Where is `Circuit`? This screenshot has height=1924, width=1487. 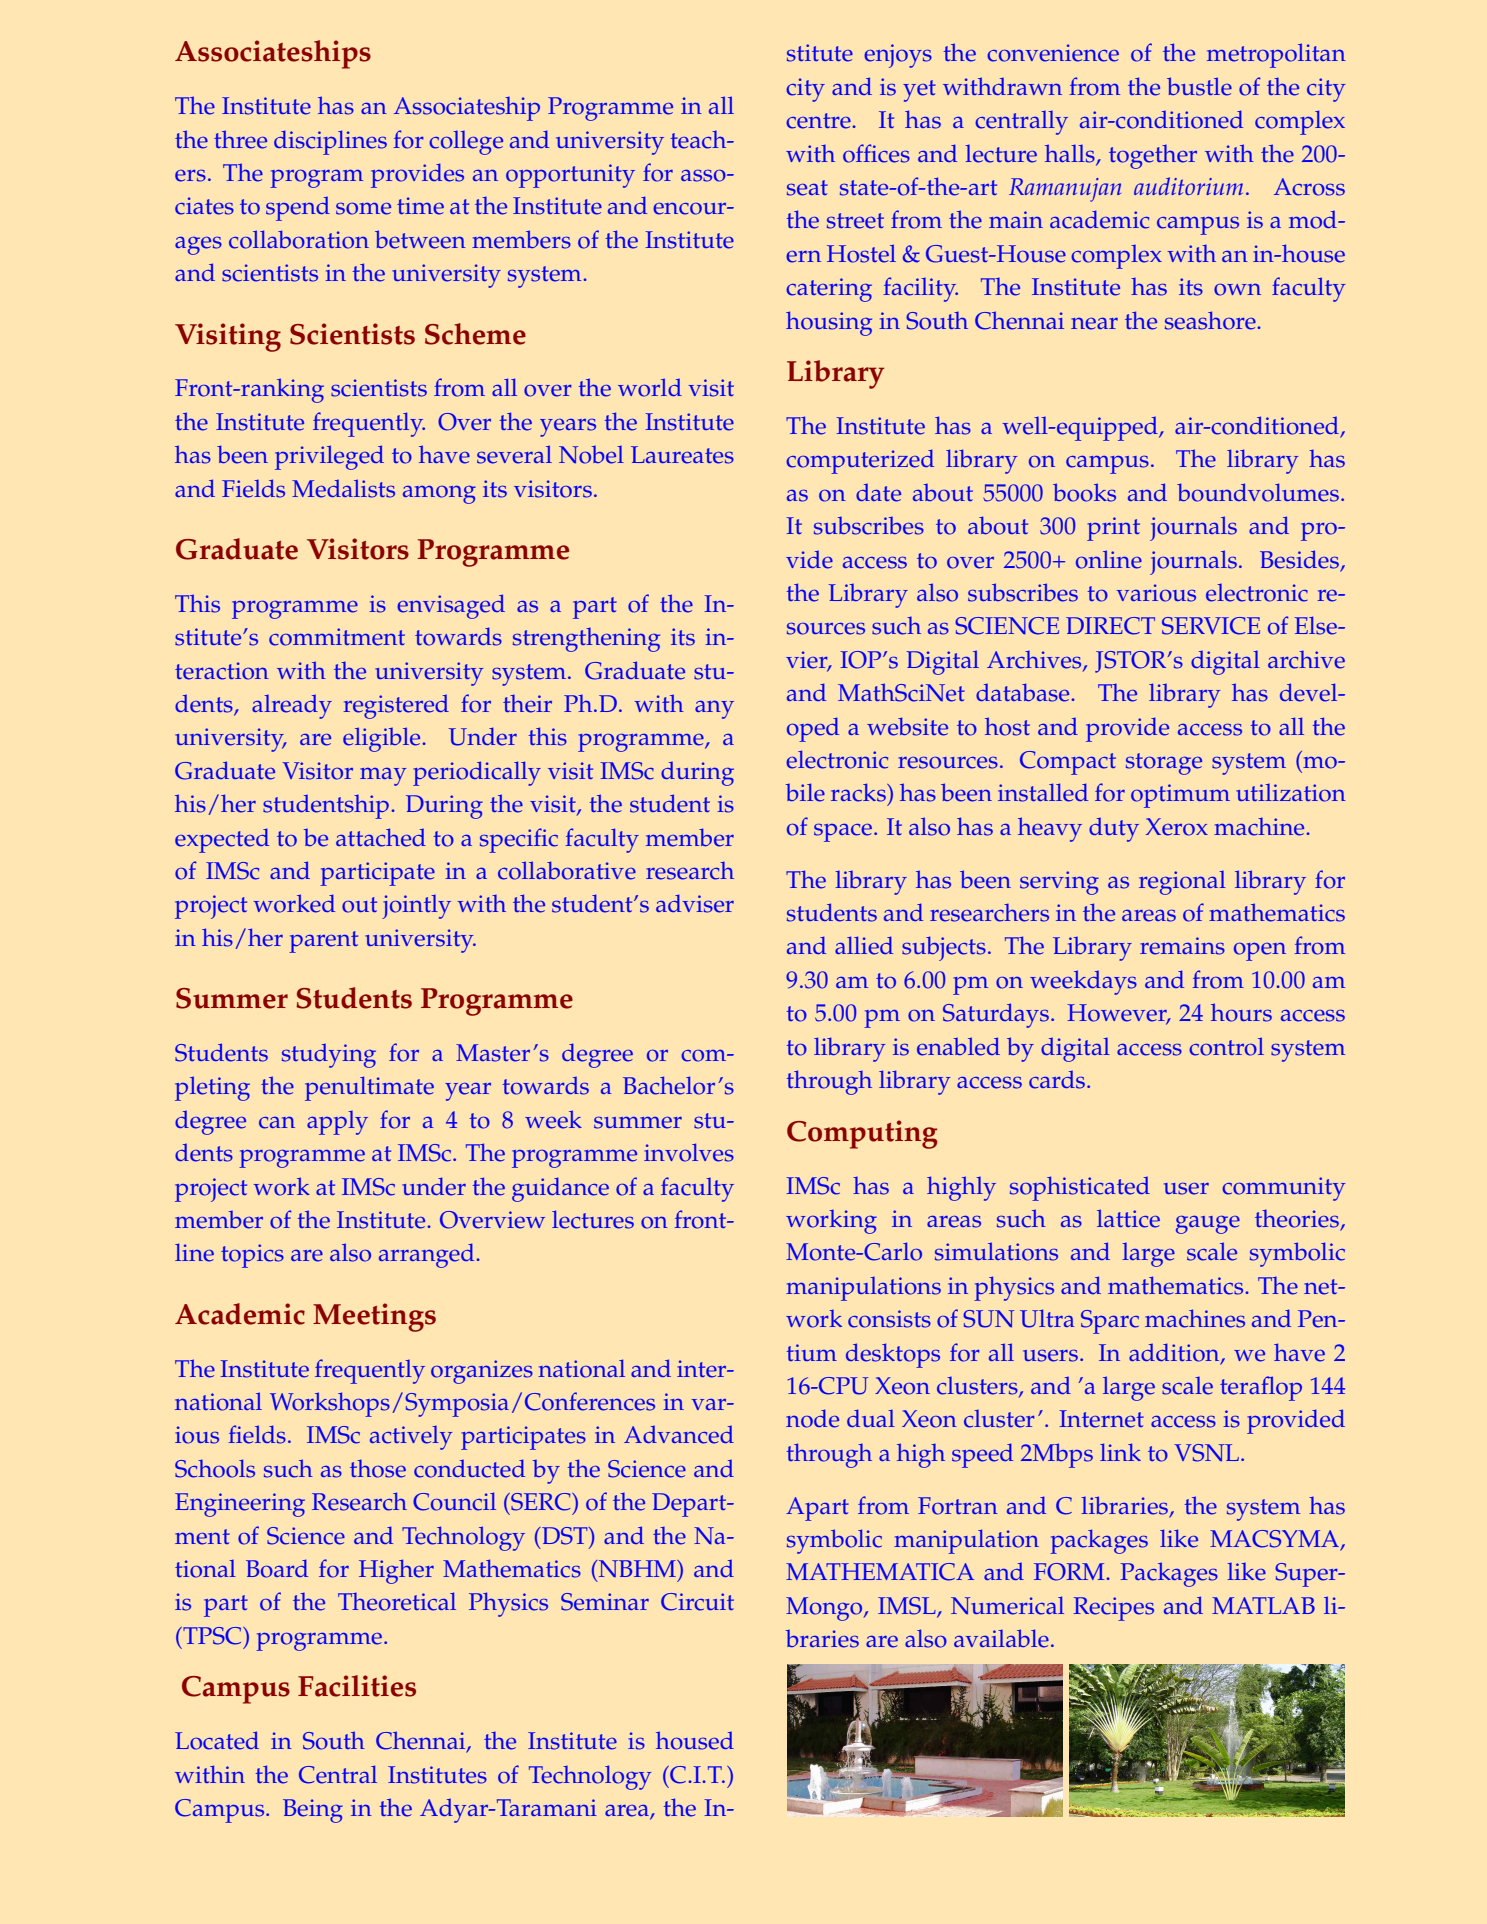
Circuit is located at coordinates (697, 1602).
